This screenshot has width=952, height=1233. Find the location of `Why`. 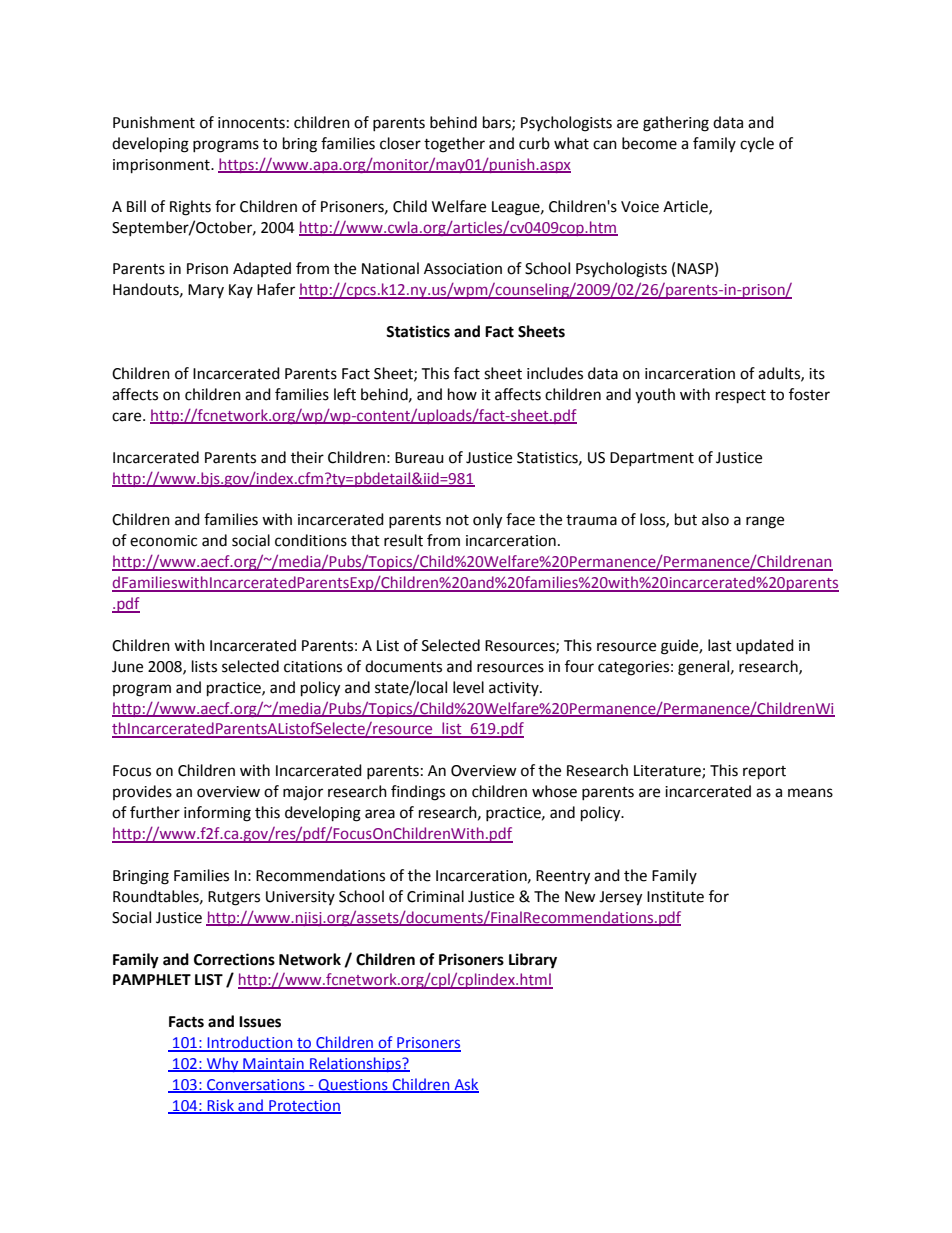

Why is located at coordinates (222, 1064).
